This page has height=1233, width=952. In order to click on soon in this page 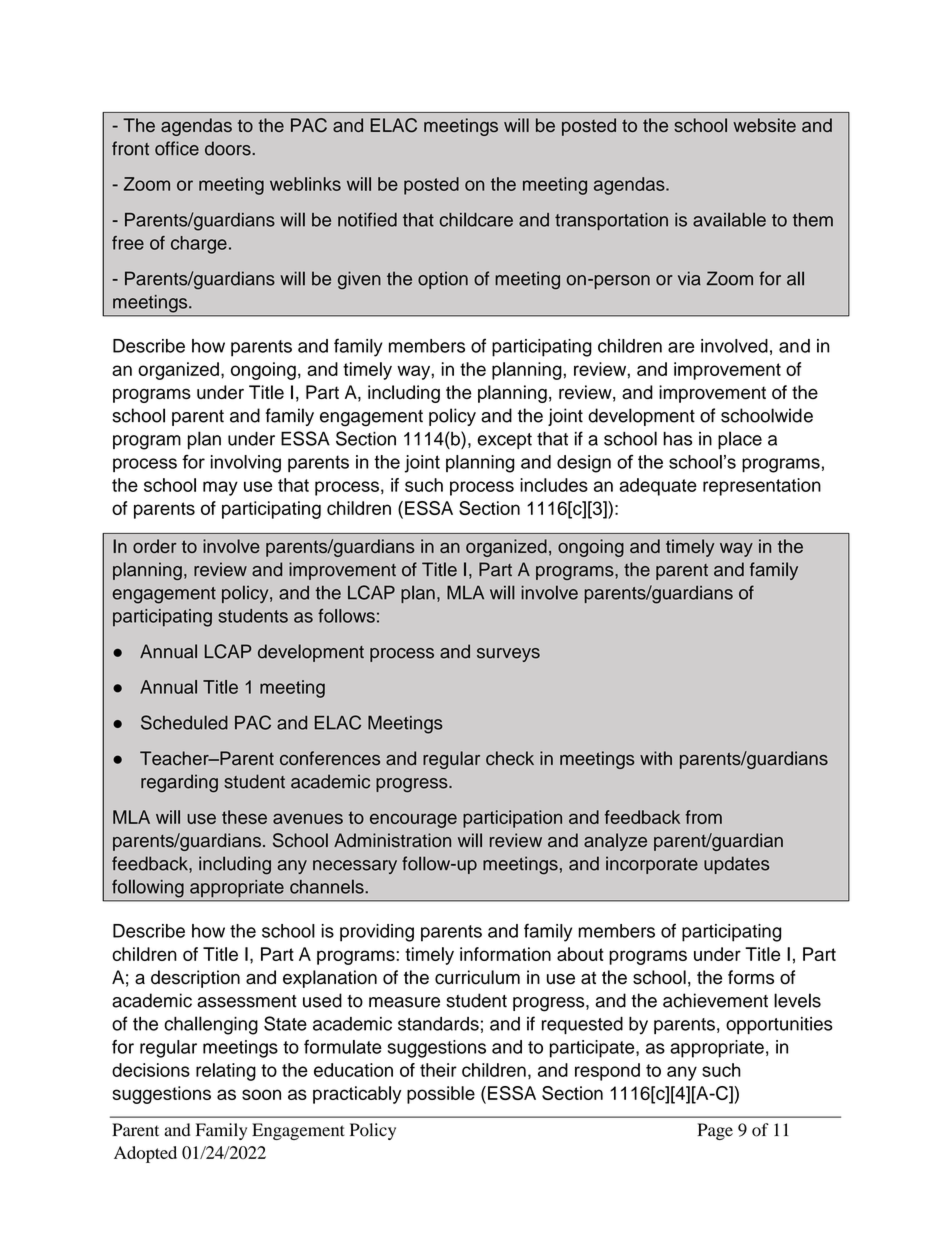, I will do `click(261, 1094)`.
